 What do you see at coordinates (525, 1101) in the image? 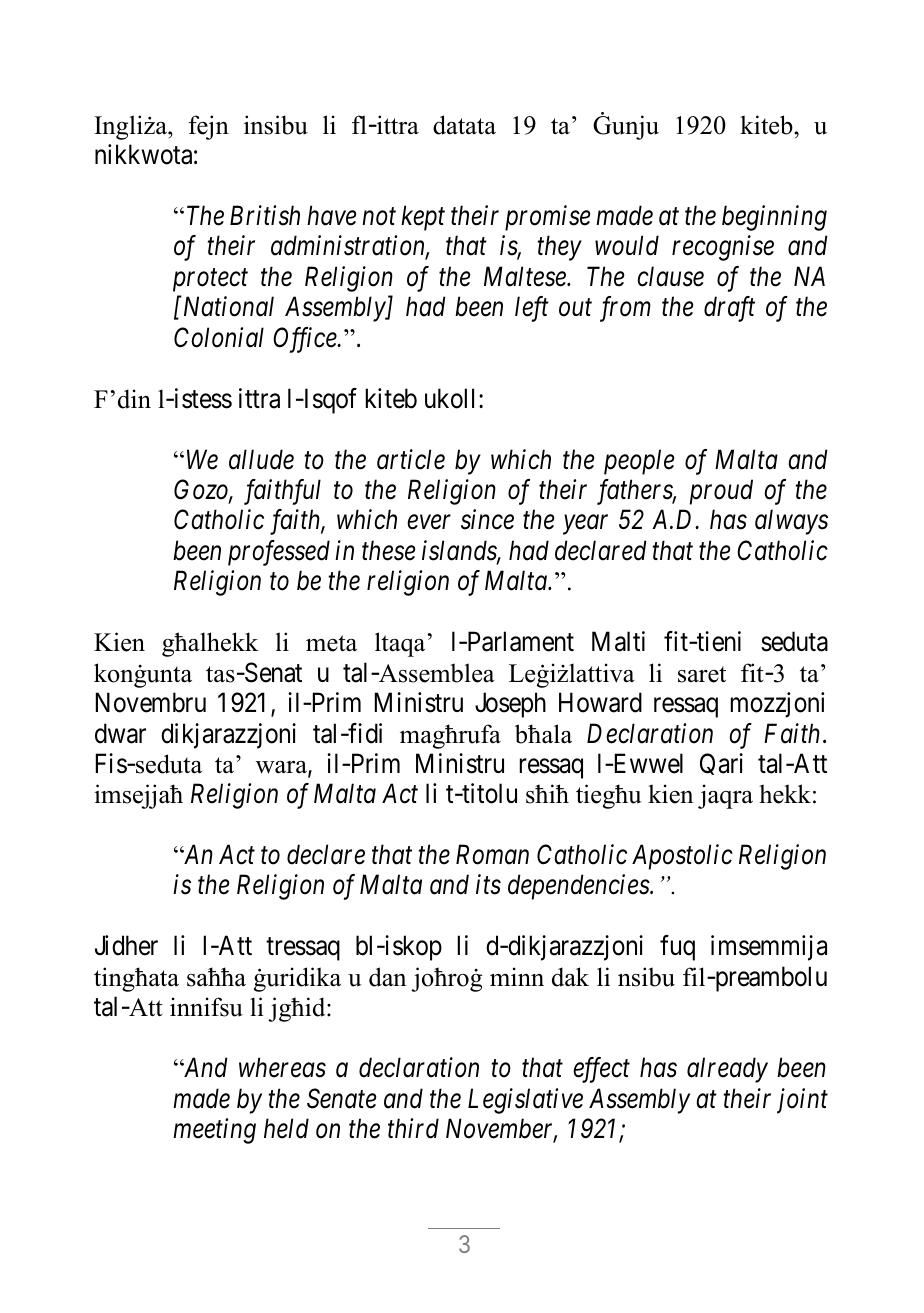
I see `Legislative` at bounding box center [525, 1101].
